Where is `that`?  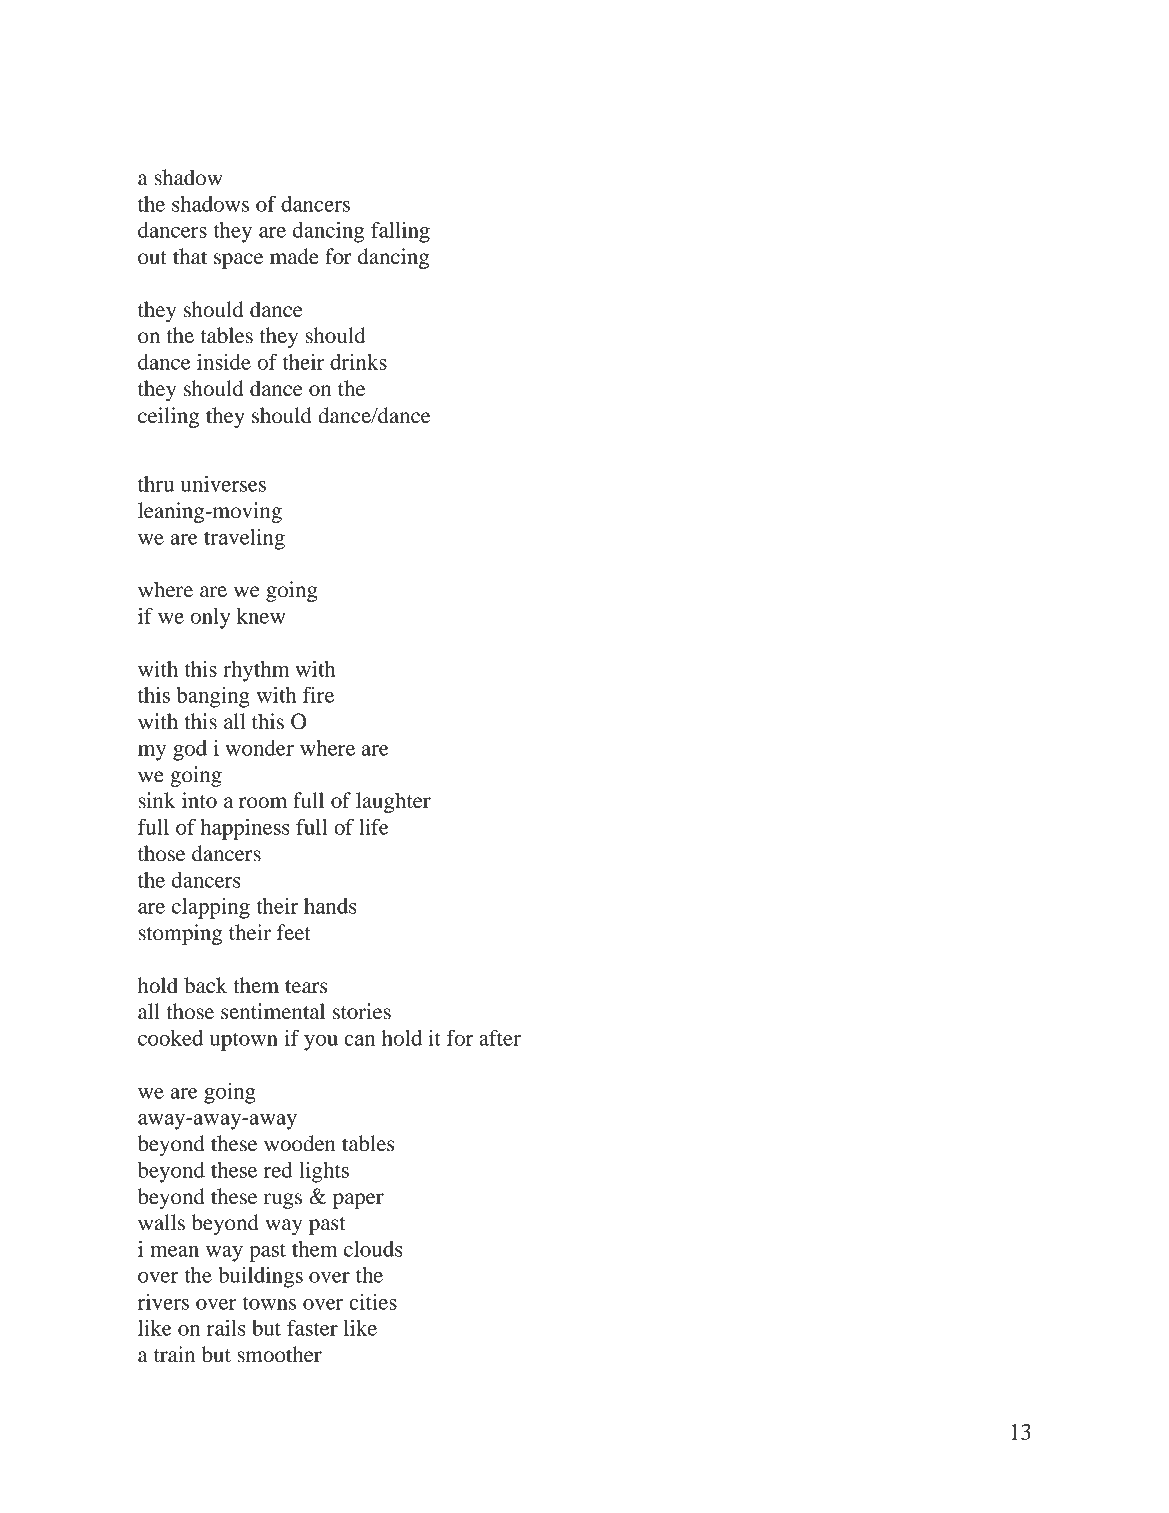 that is located at coordinates (190, 256).
